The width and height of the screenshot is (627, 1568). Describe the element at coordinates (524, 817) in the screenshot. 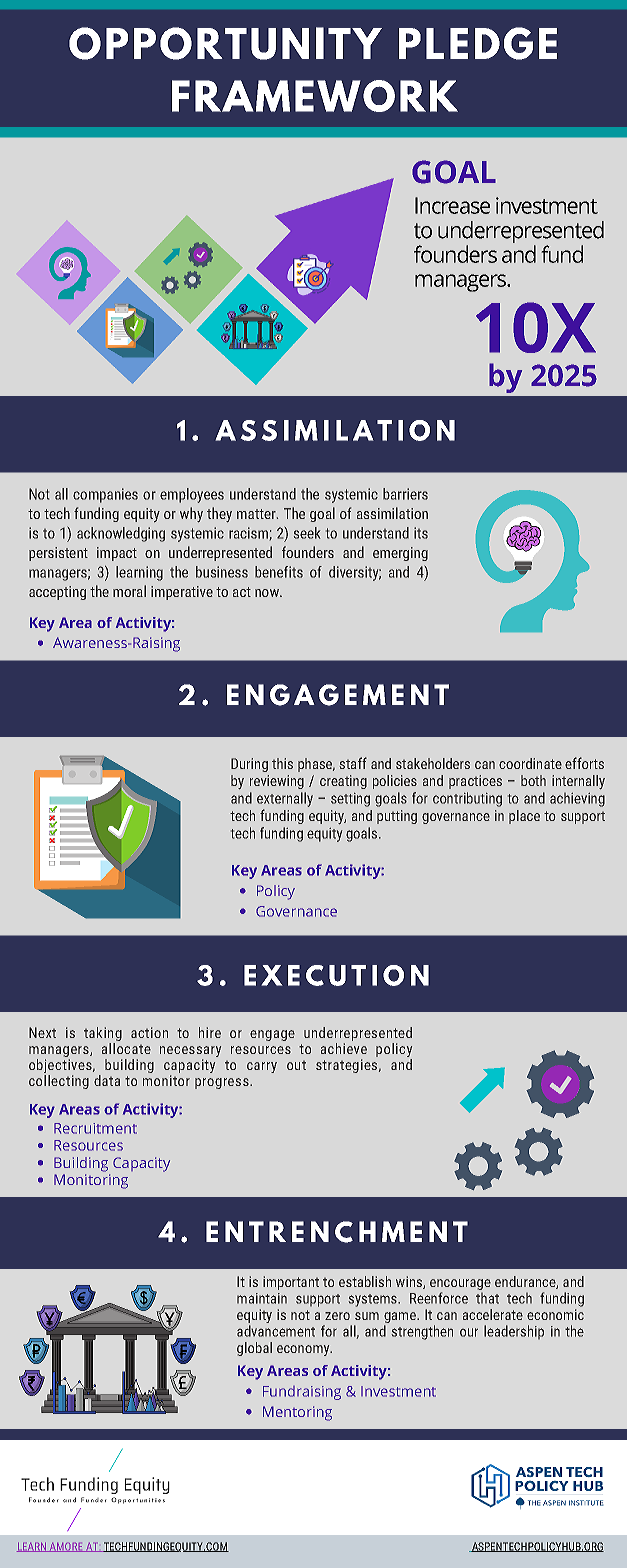

I see `place` at that location.
